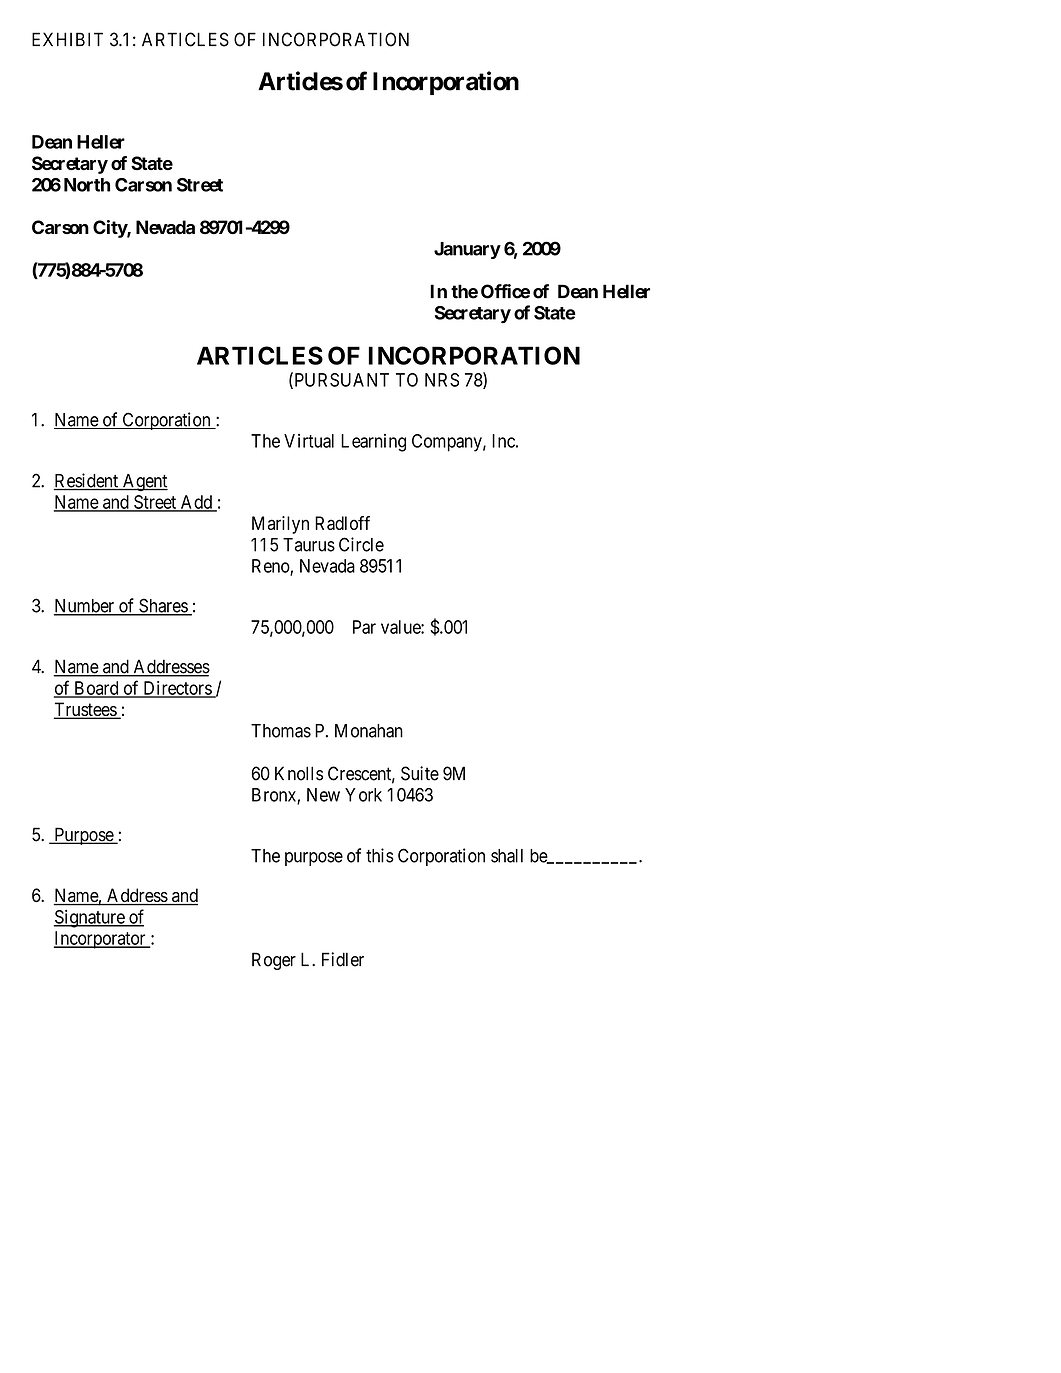 Image resolution: width=1061 pixels, height=1373 pixels. I want to click on North, so click(87, 185).
